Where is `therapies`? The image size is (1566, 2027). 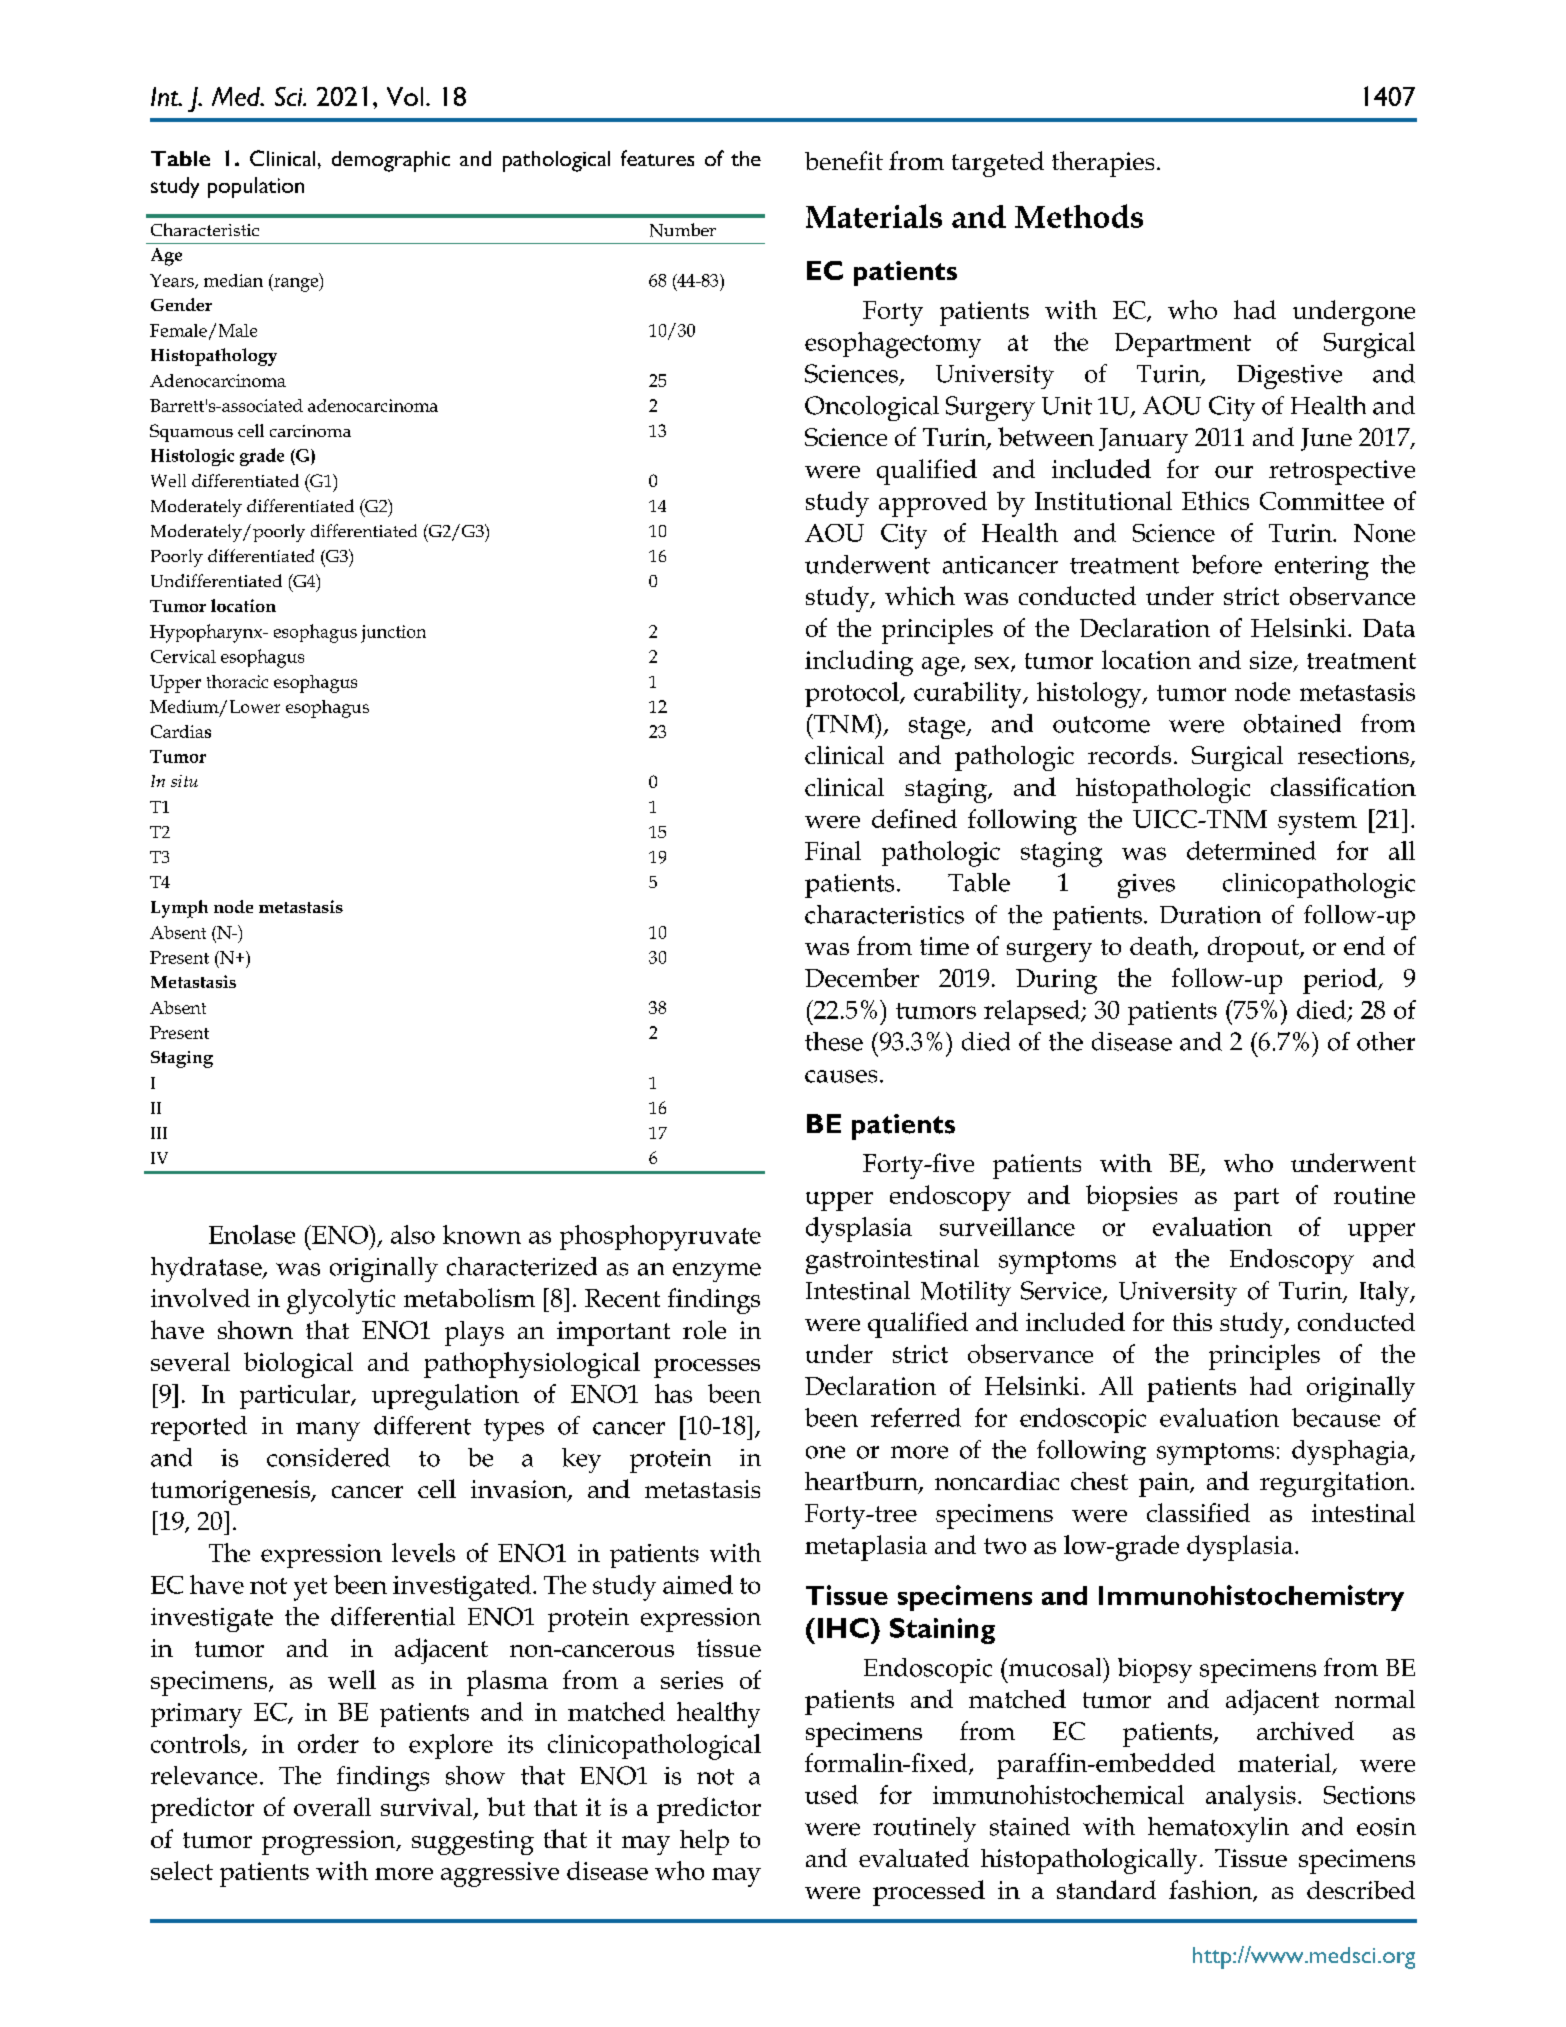
therapies is located at coordinates (1103, 164).
